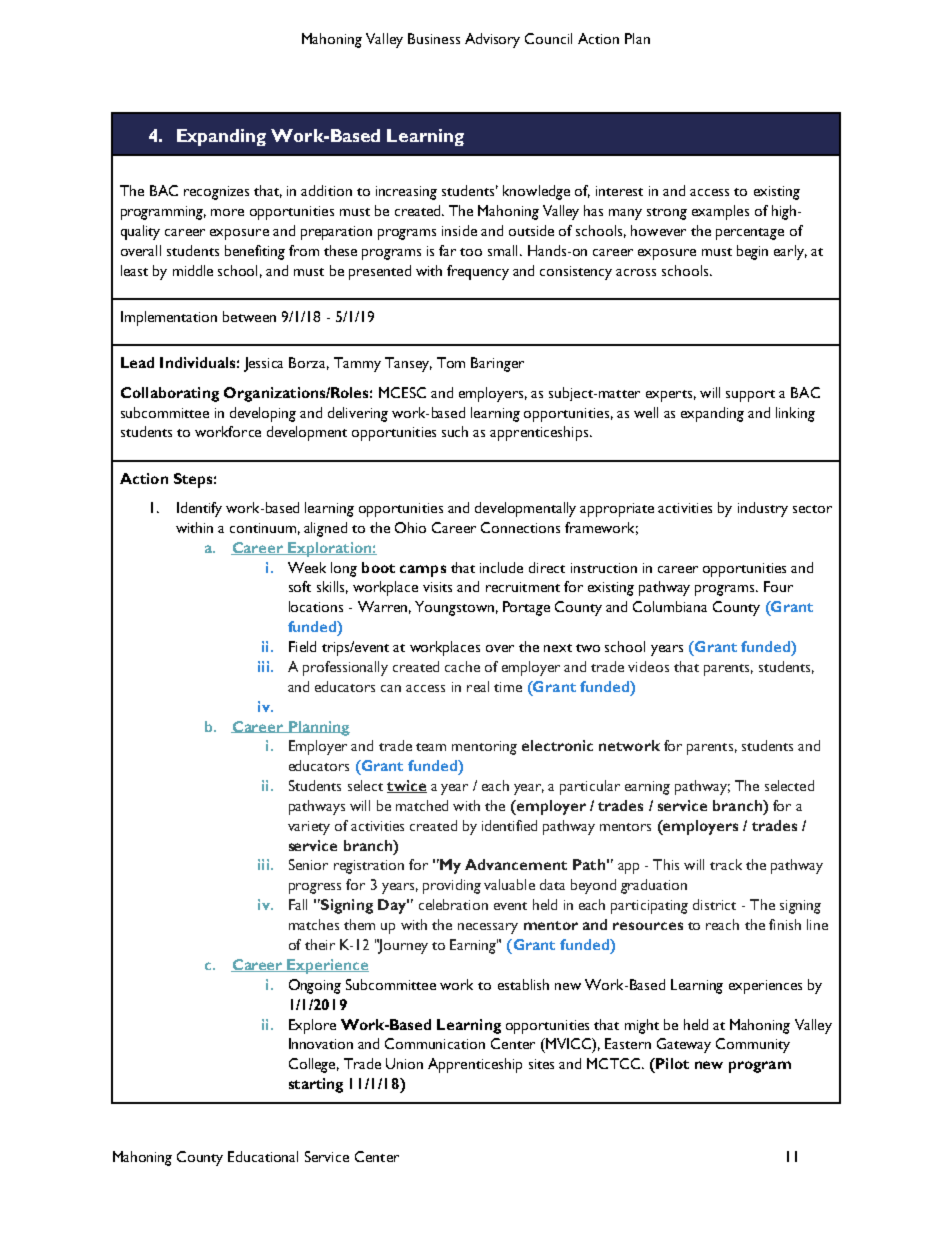 Image resolution: width=952 pixels, height=1233 pixels. Describe the element at coordinates (249, 316) in the image. I see `between` at that location.
